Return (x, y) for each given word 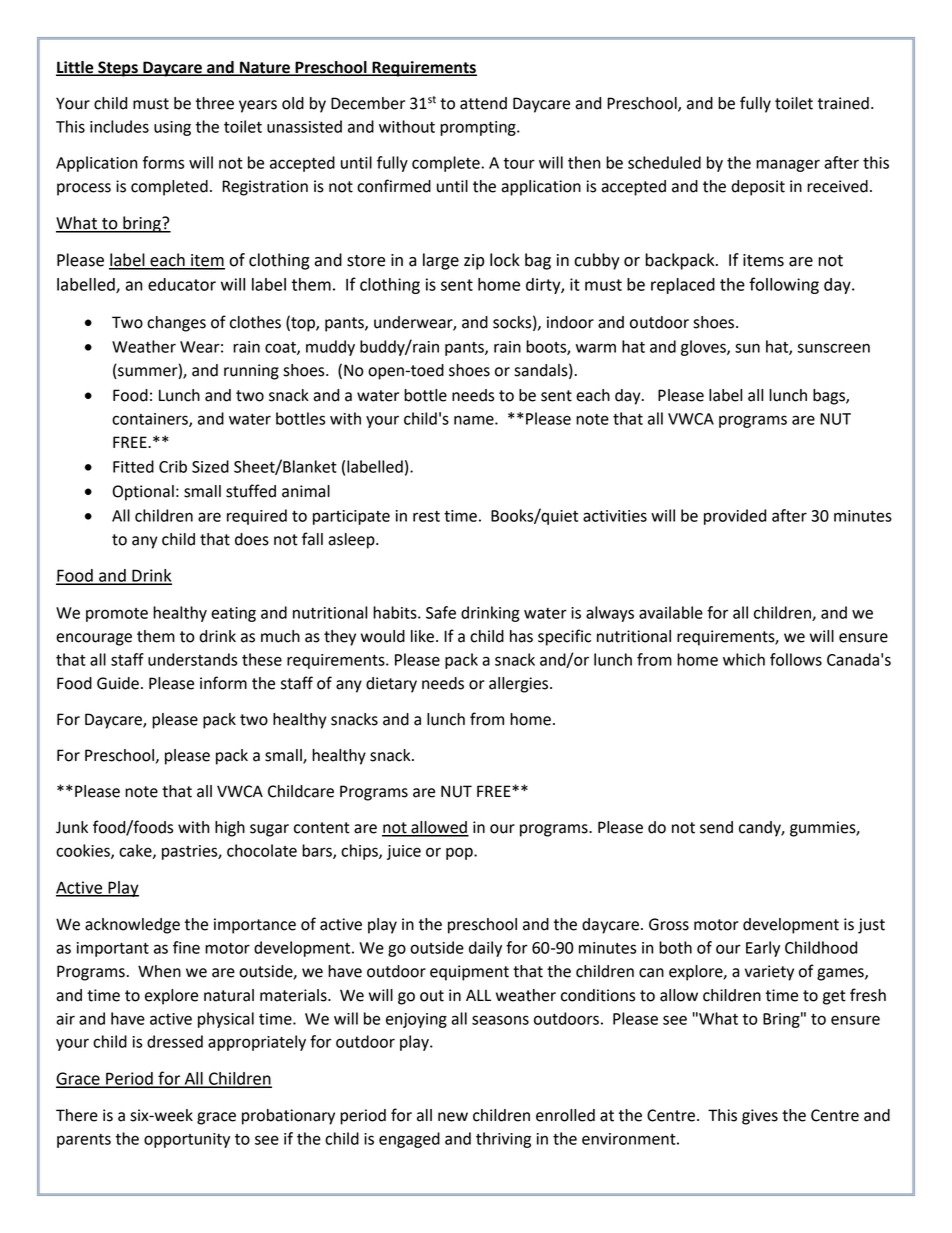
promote (117, 615)
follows (796, 659)
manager (788, 165)
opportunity (187, 1140)
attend (483, 103)
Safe (441, 612)
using (172, 128)
